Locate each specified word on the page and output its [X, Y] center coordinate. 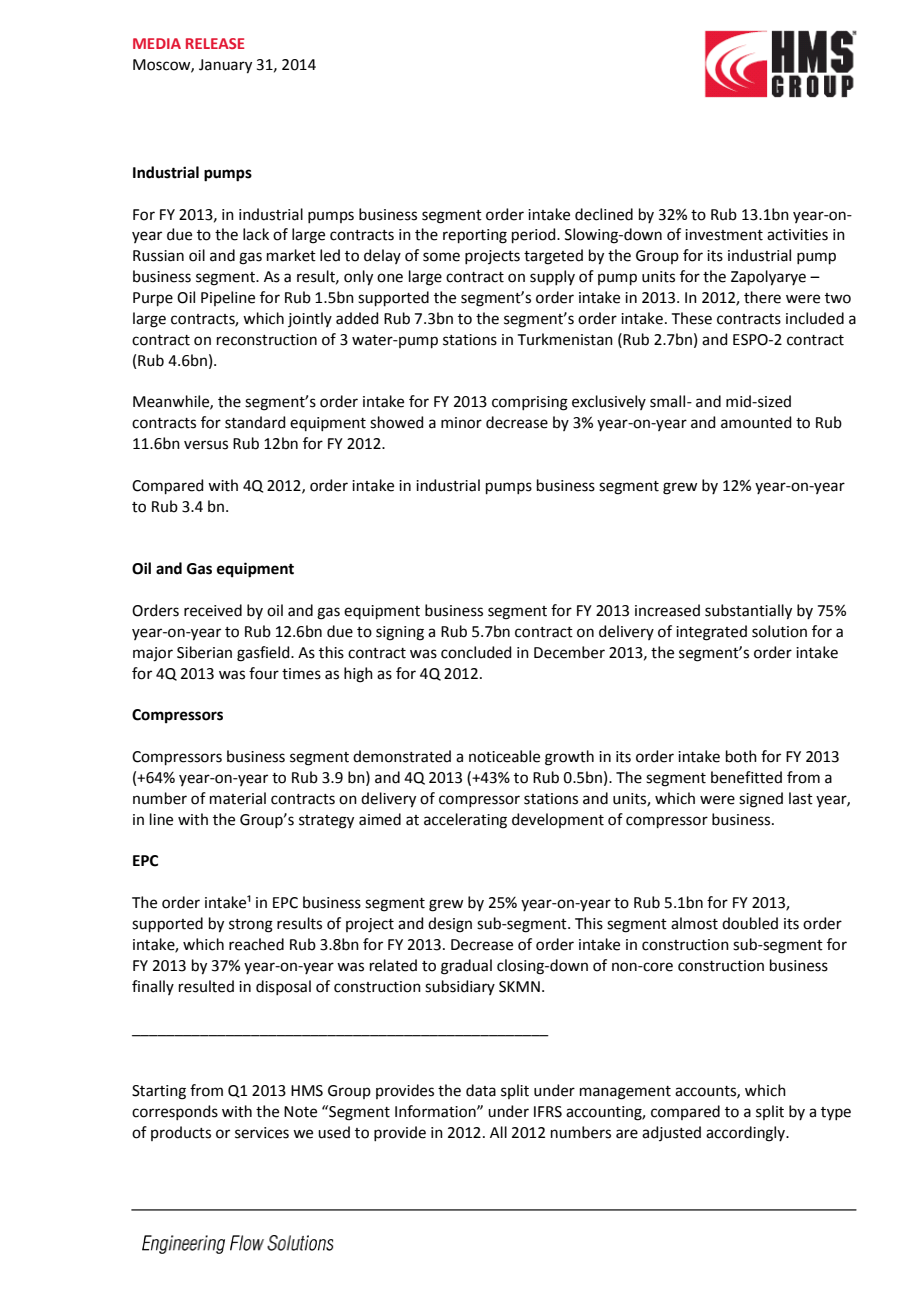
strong [251, 926]
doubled [750, 923]
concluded [476, 652]
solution [779, 631]
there [762, 297]
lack [256, 234]
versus [206, 445]
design [450, 925]
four [264, 673]
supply [552, 277]
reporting [475, 236]
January [225, 66]
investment [724, 235]
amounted [756, 422]
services [262, 1133]
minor [461, 423]
